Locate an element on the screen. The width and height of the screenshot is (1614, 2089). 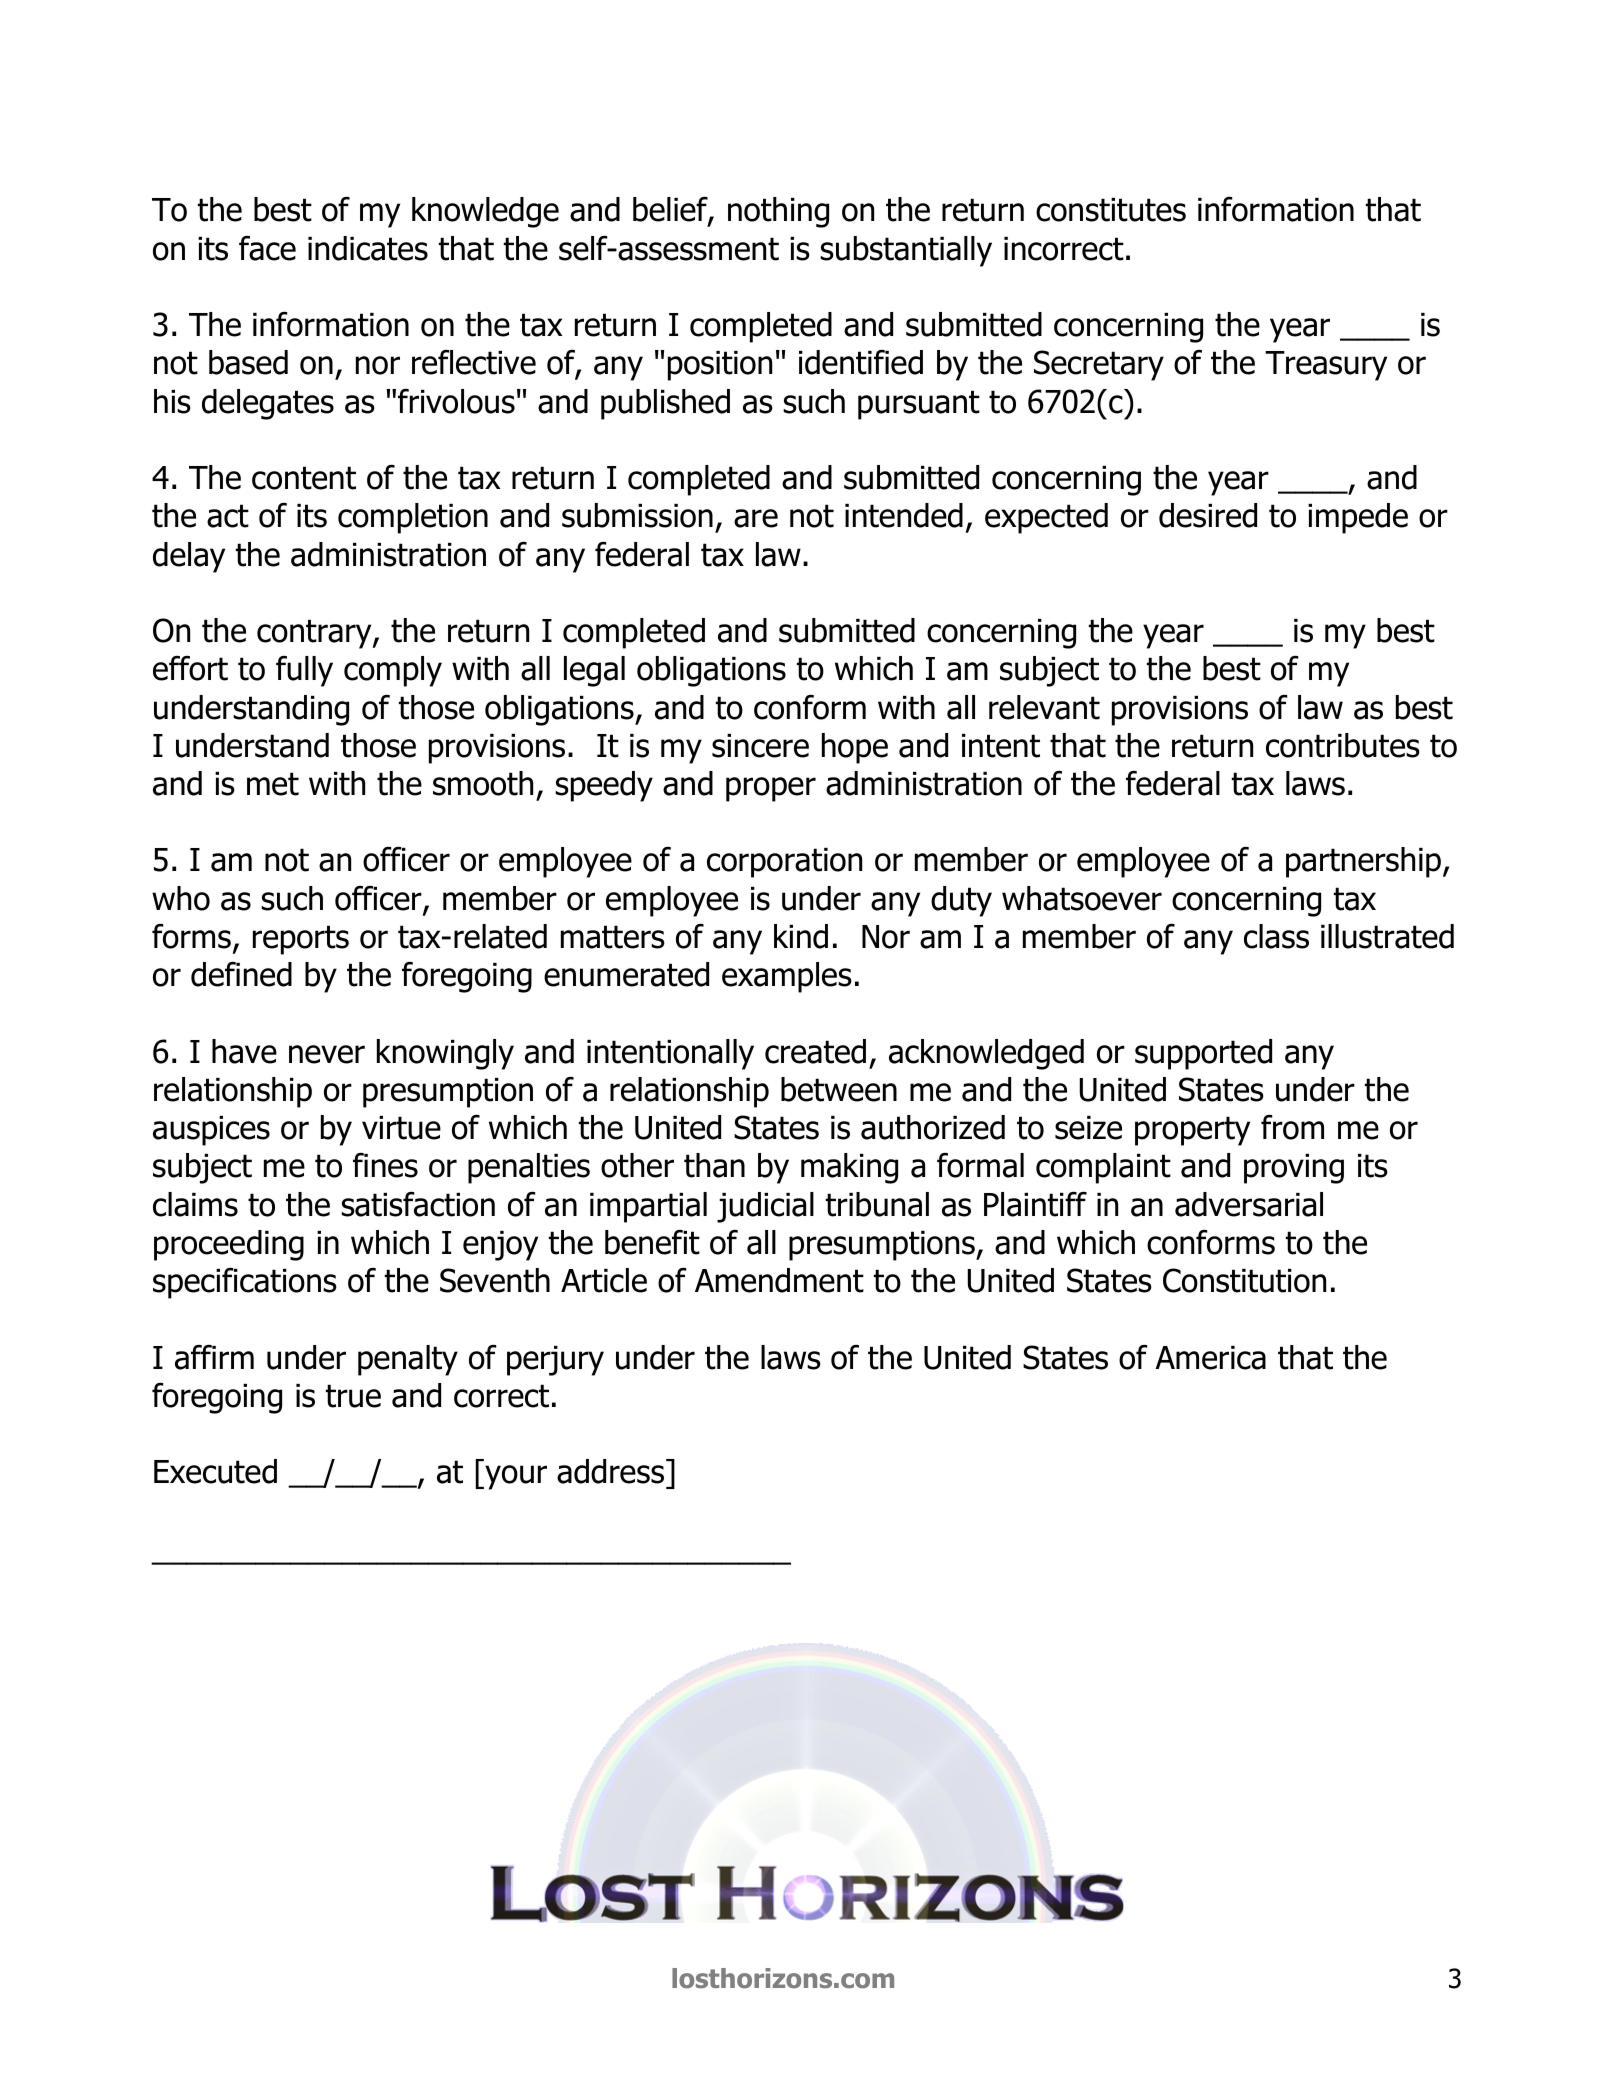
true is located at coordinates (353, 1396).
